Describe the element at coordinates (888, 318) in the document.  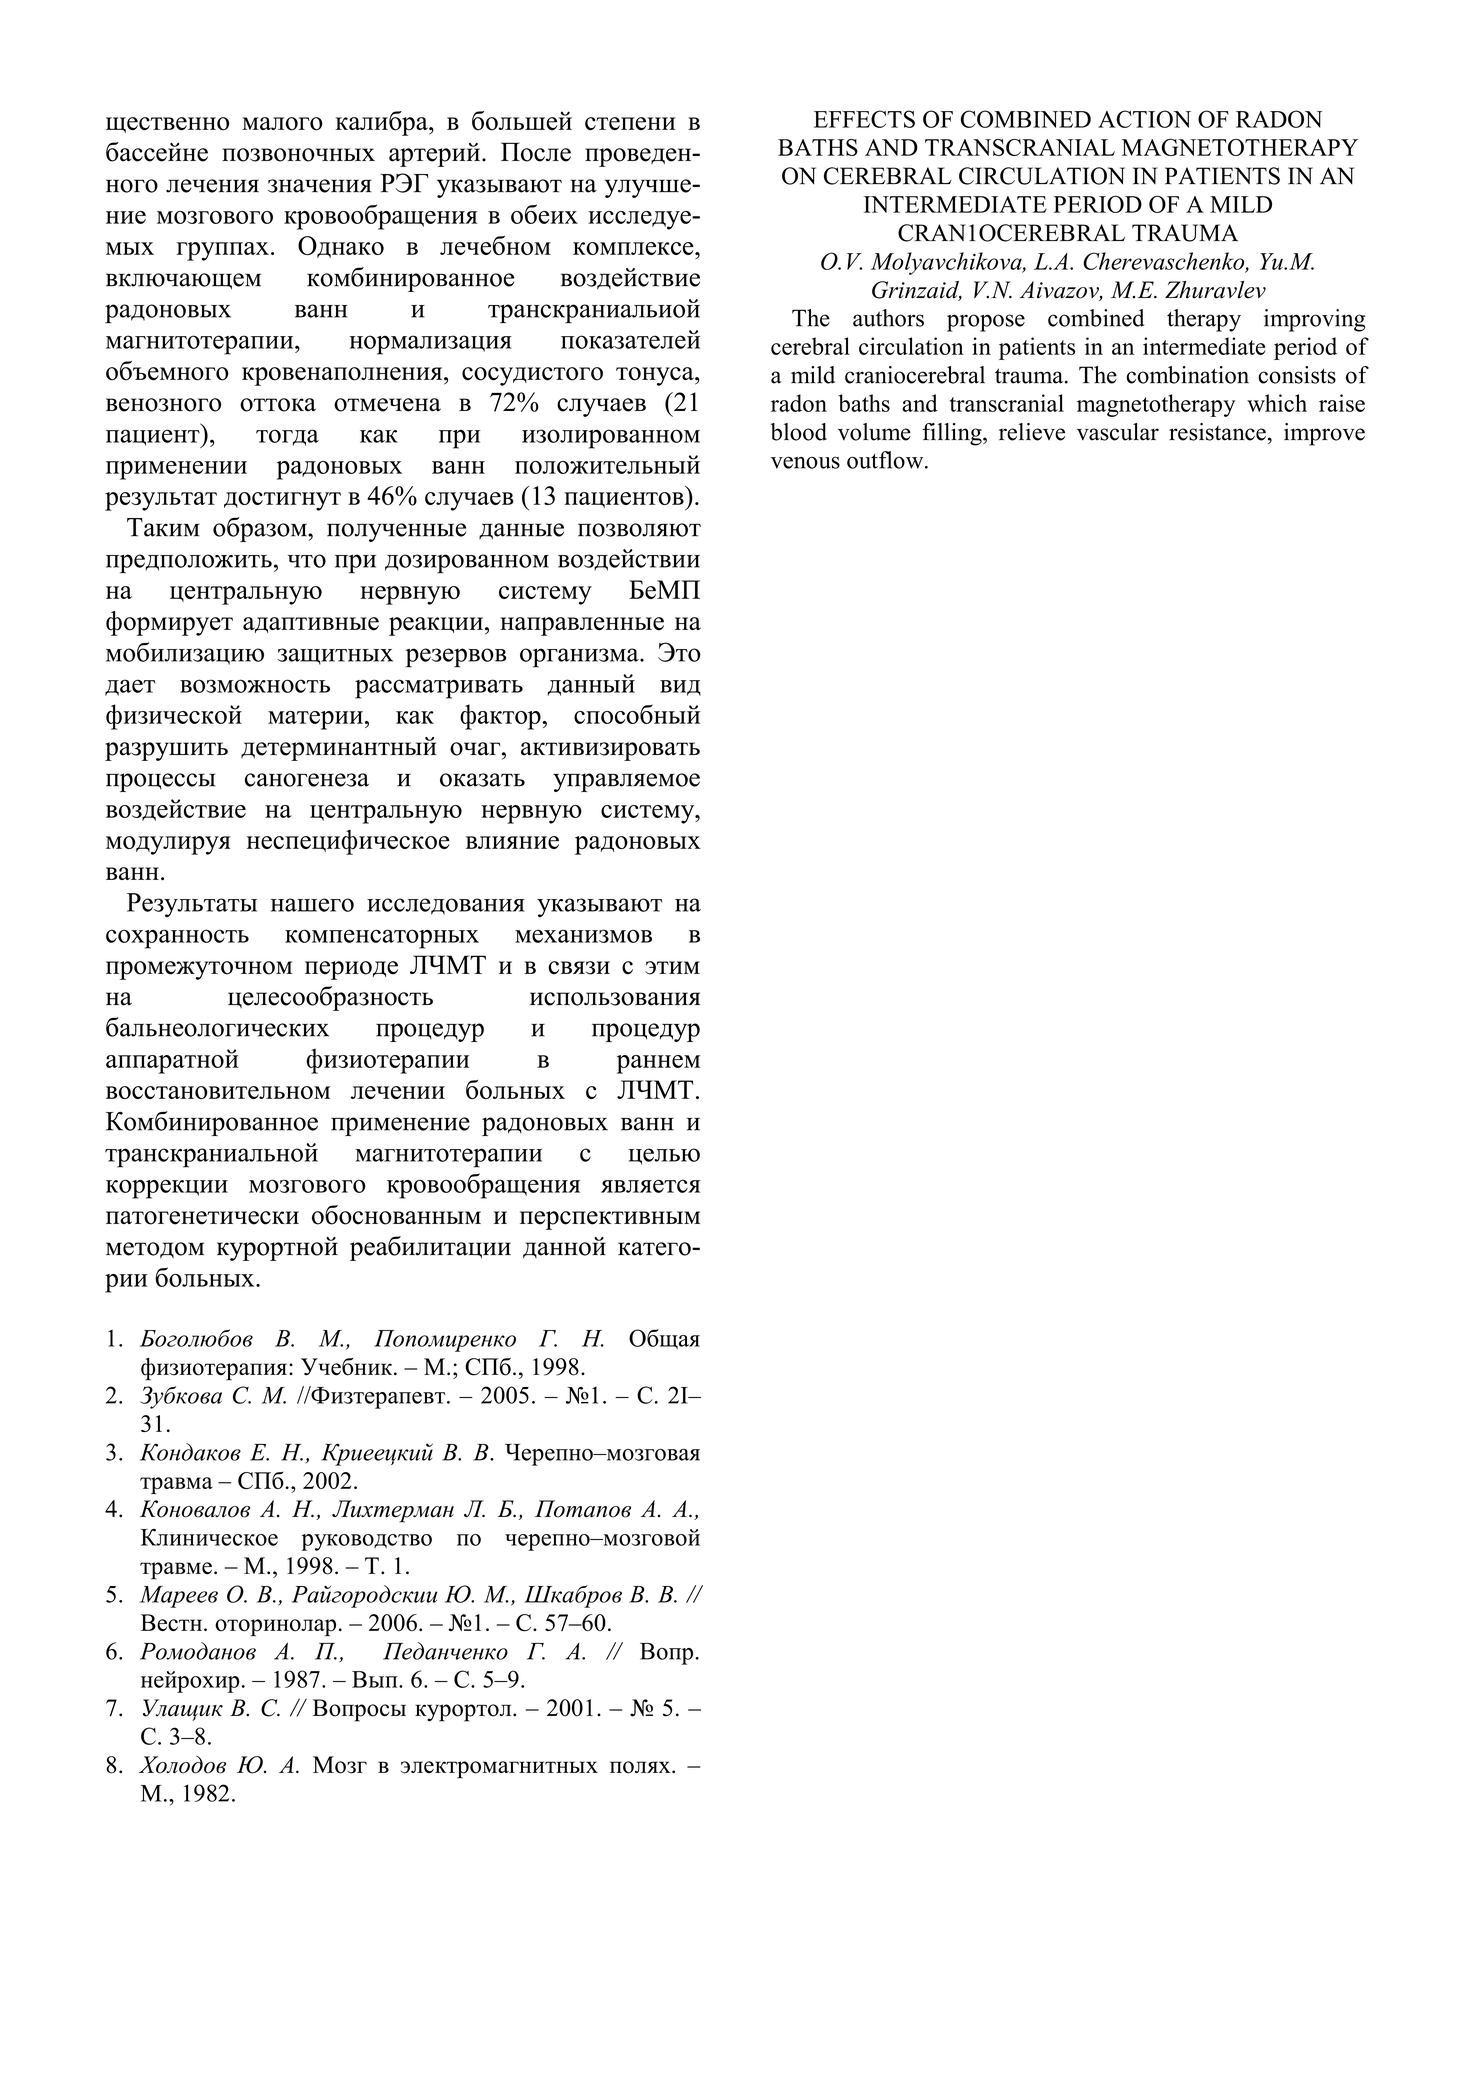
I see `authors` at that location.
